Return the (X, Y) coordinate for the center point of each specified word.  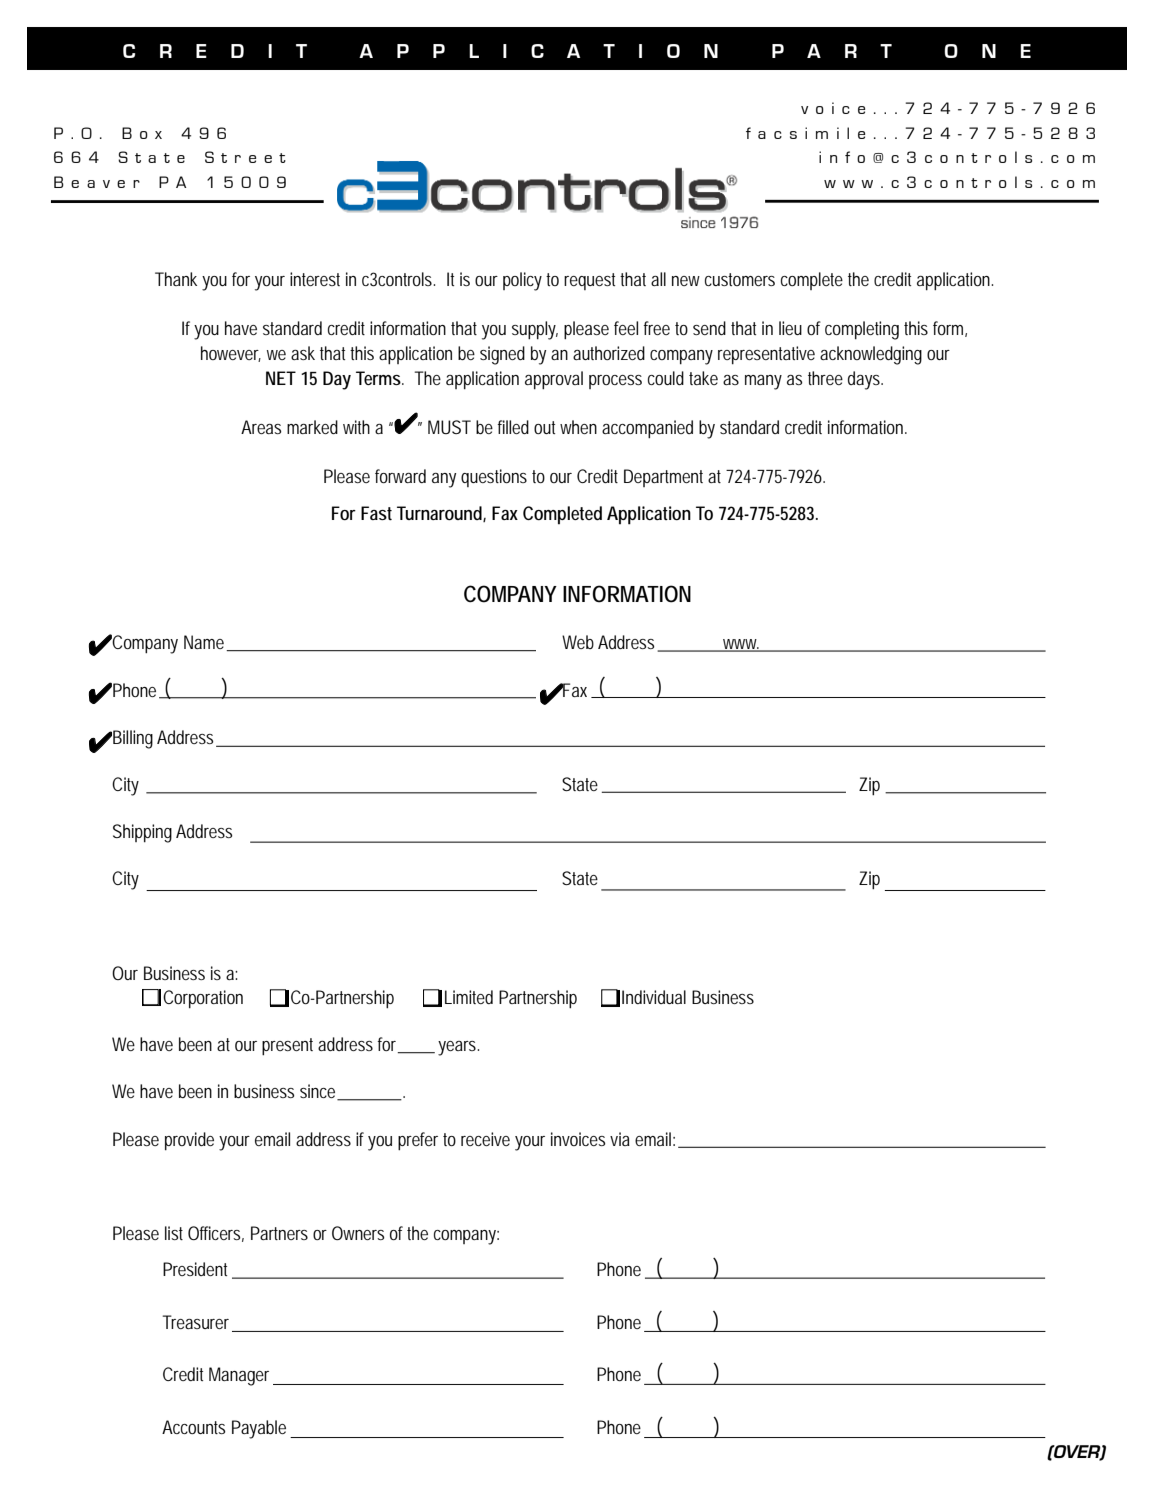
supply (535, 330)
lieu (790, 328)
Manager (241, 1376)
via (620, 1139)
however (231, 354)
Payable (259, 1429)
